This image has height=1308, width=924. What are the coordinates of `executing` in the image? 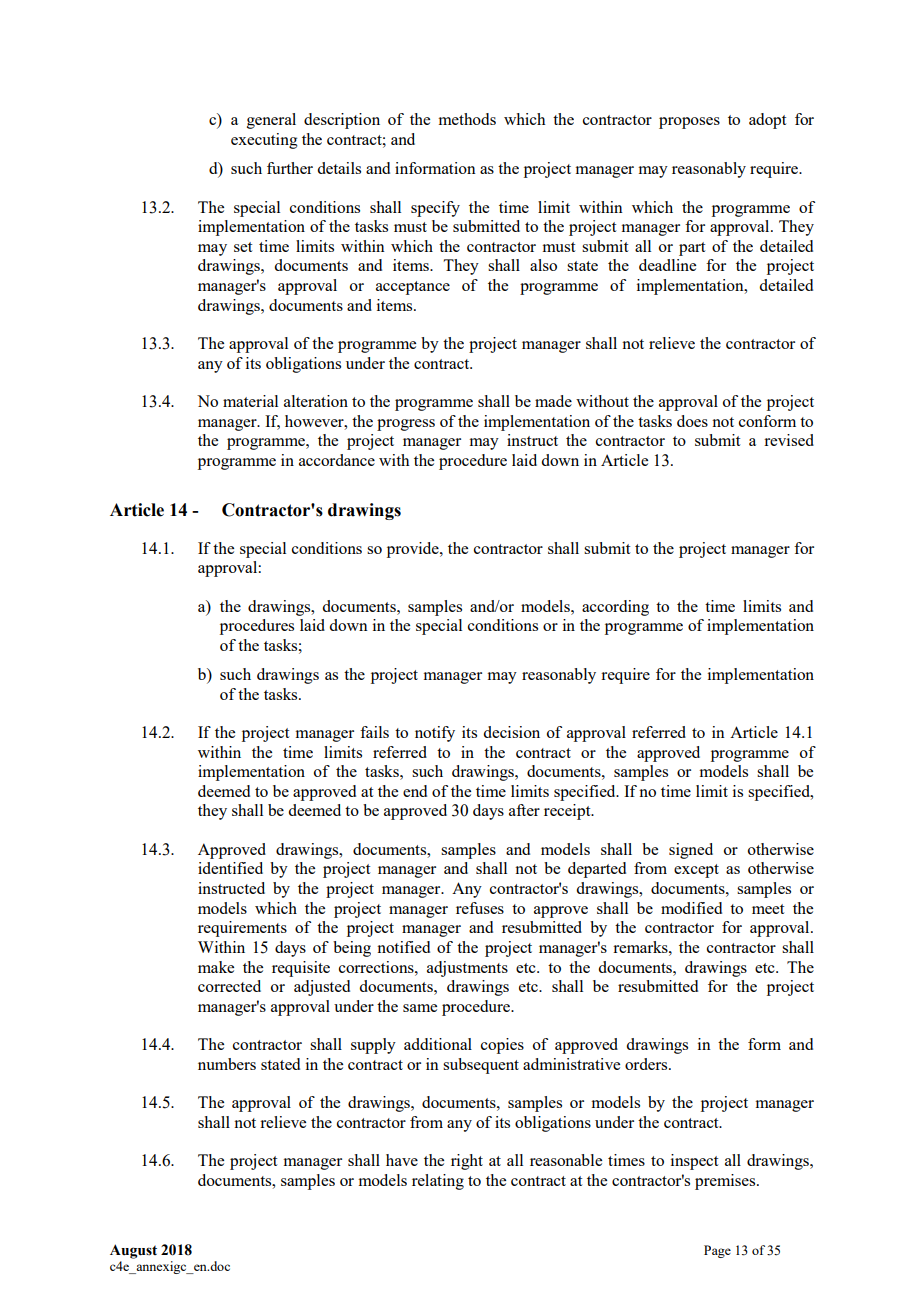 It's located at (264, 141).
